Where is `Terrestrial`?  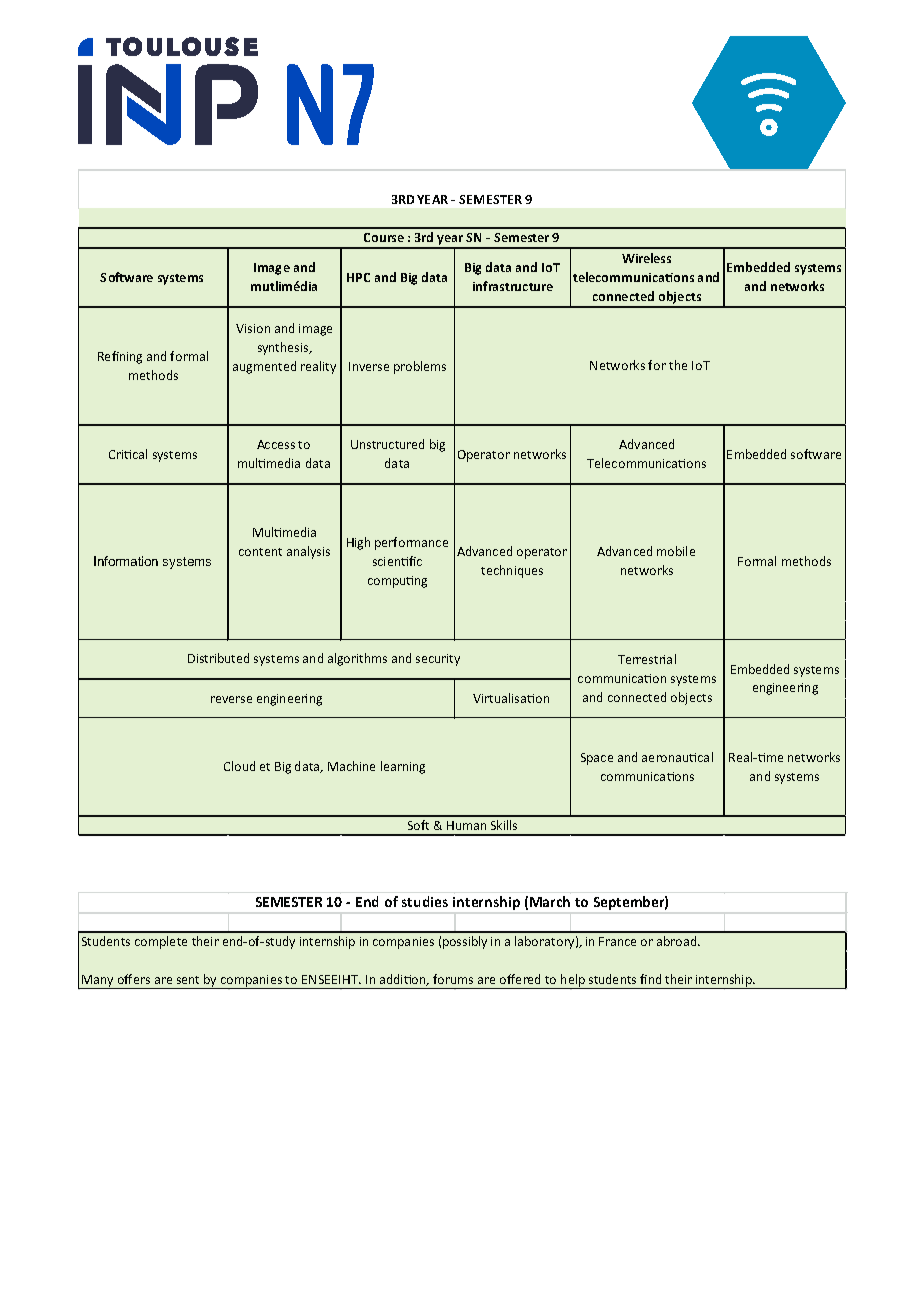
Terrestrial is located at coordinates (647, 659).
